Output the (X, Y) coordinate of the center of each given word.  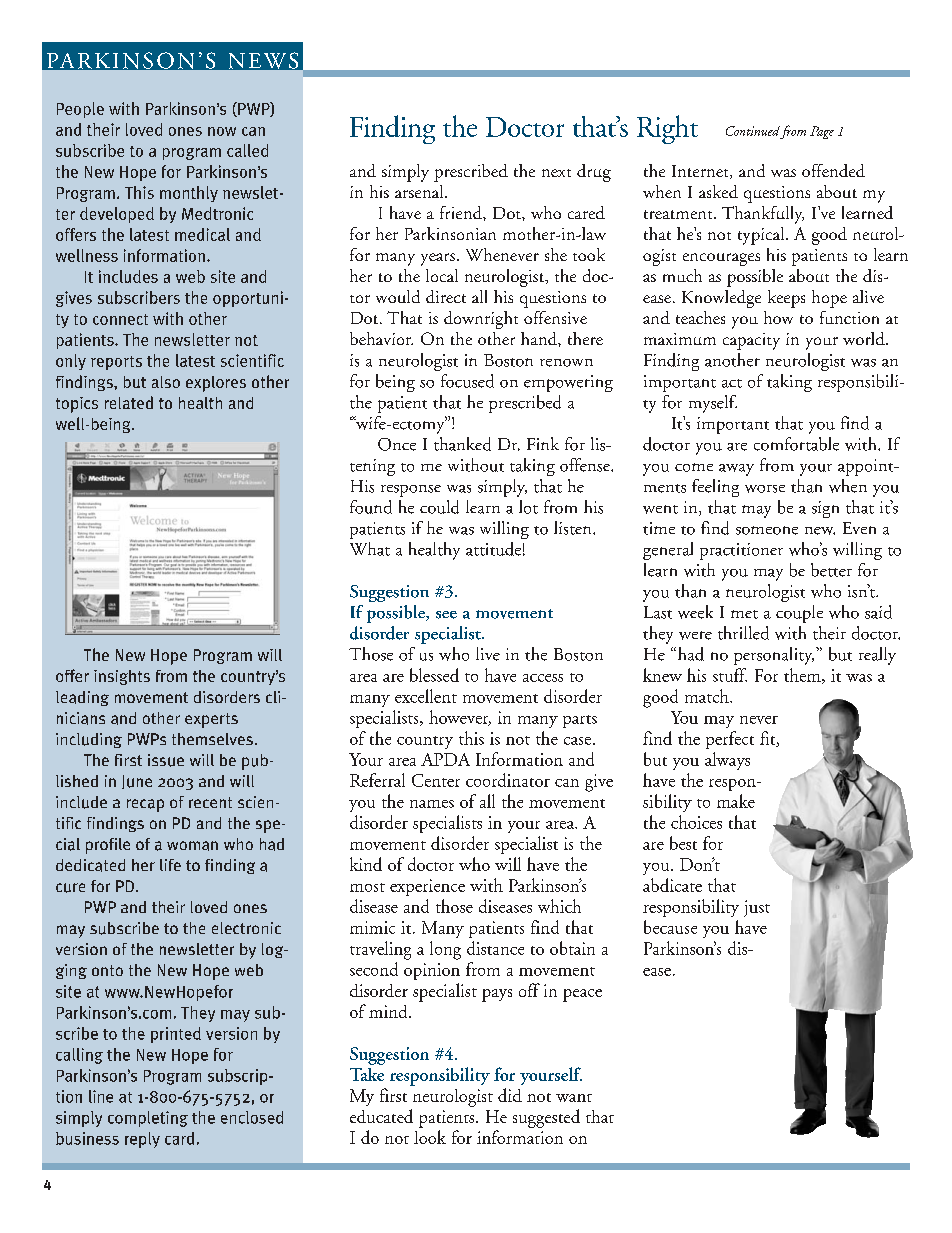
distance (495, 948)
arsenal (420, 191)
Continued (753, 131)
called (247, 150)
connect (120, 319)
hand (540, 338)
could (439, 507)
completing (148, 1119)
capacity (751, 341)
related (129, 402)
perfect (730, 740)
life (170, 865)
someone (767, 530)
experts (211, 720)
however (460, 718)
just (757, 908)
